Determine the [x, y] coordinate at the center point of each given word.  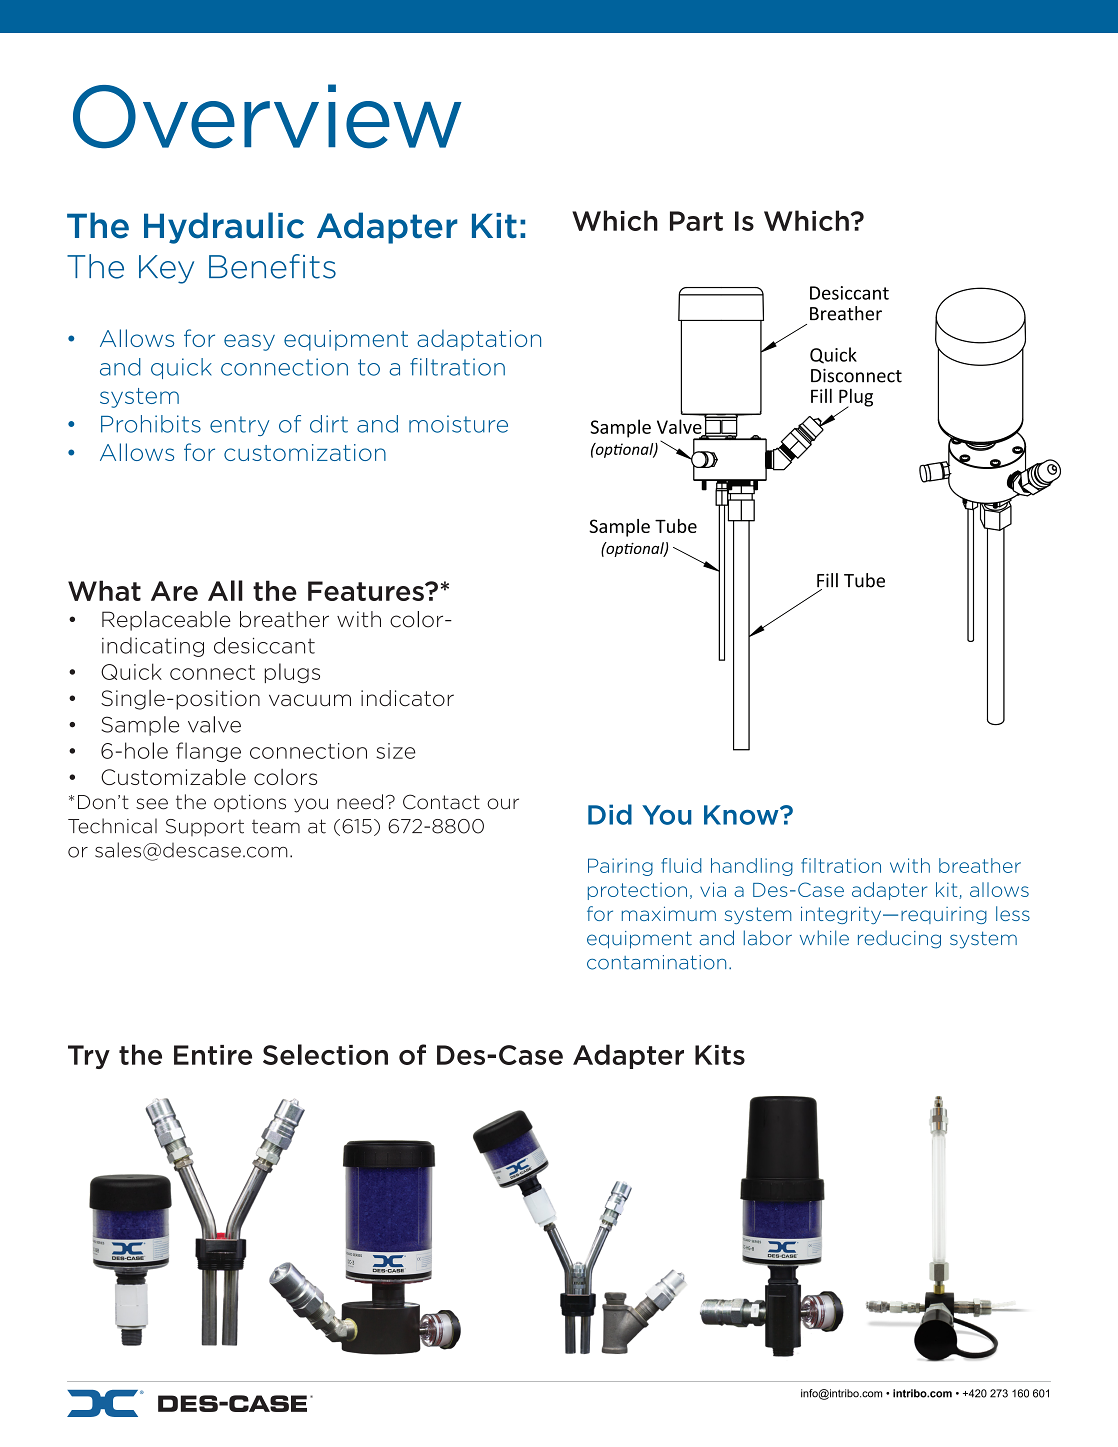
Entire [213, 1055]
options [250, 803]
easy [249, 342]
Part [696, 221]
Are [174, 591]
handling [752, 867]
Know [742, 815]
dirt [329, 424]
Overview [267, 116]
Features [367, 591]
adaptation [479, 340]
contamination [656, 962]
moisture [458, 424]
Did [610, 814]
